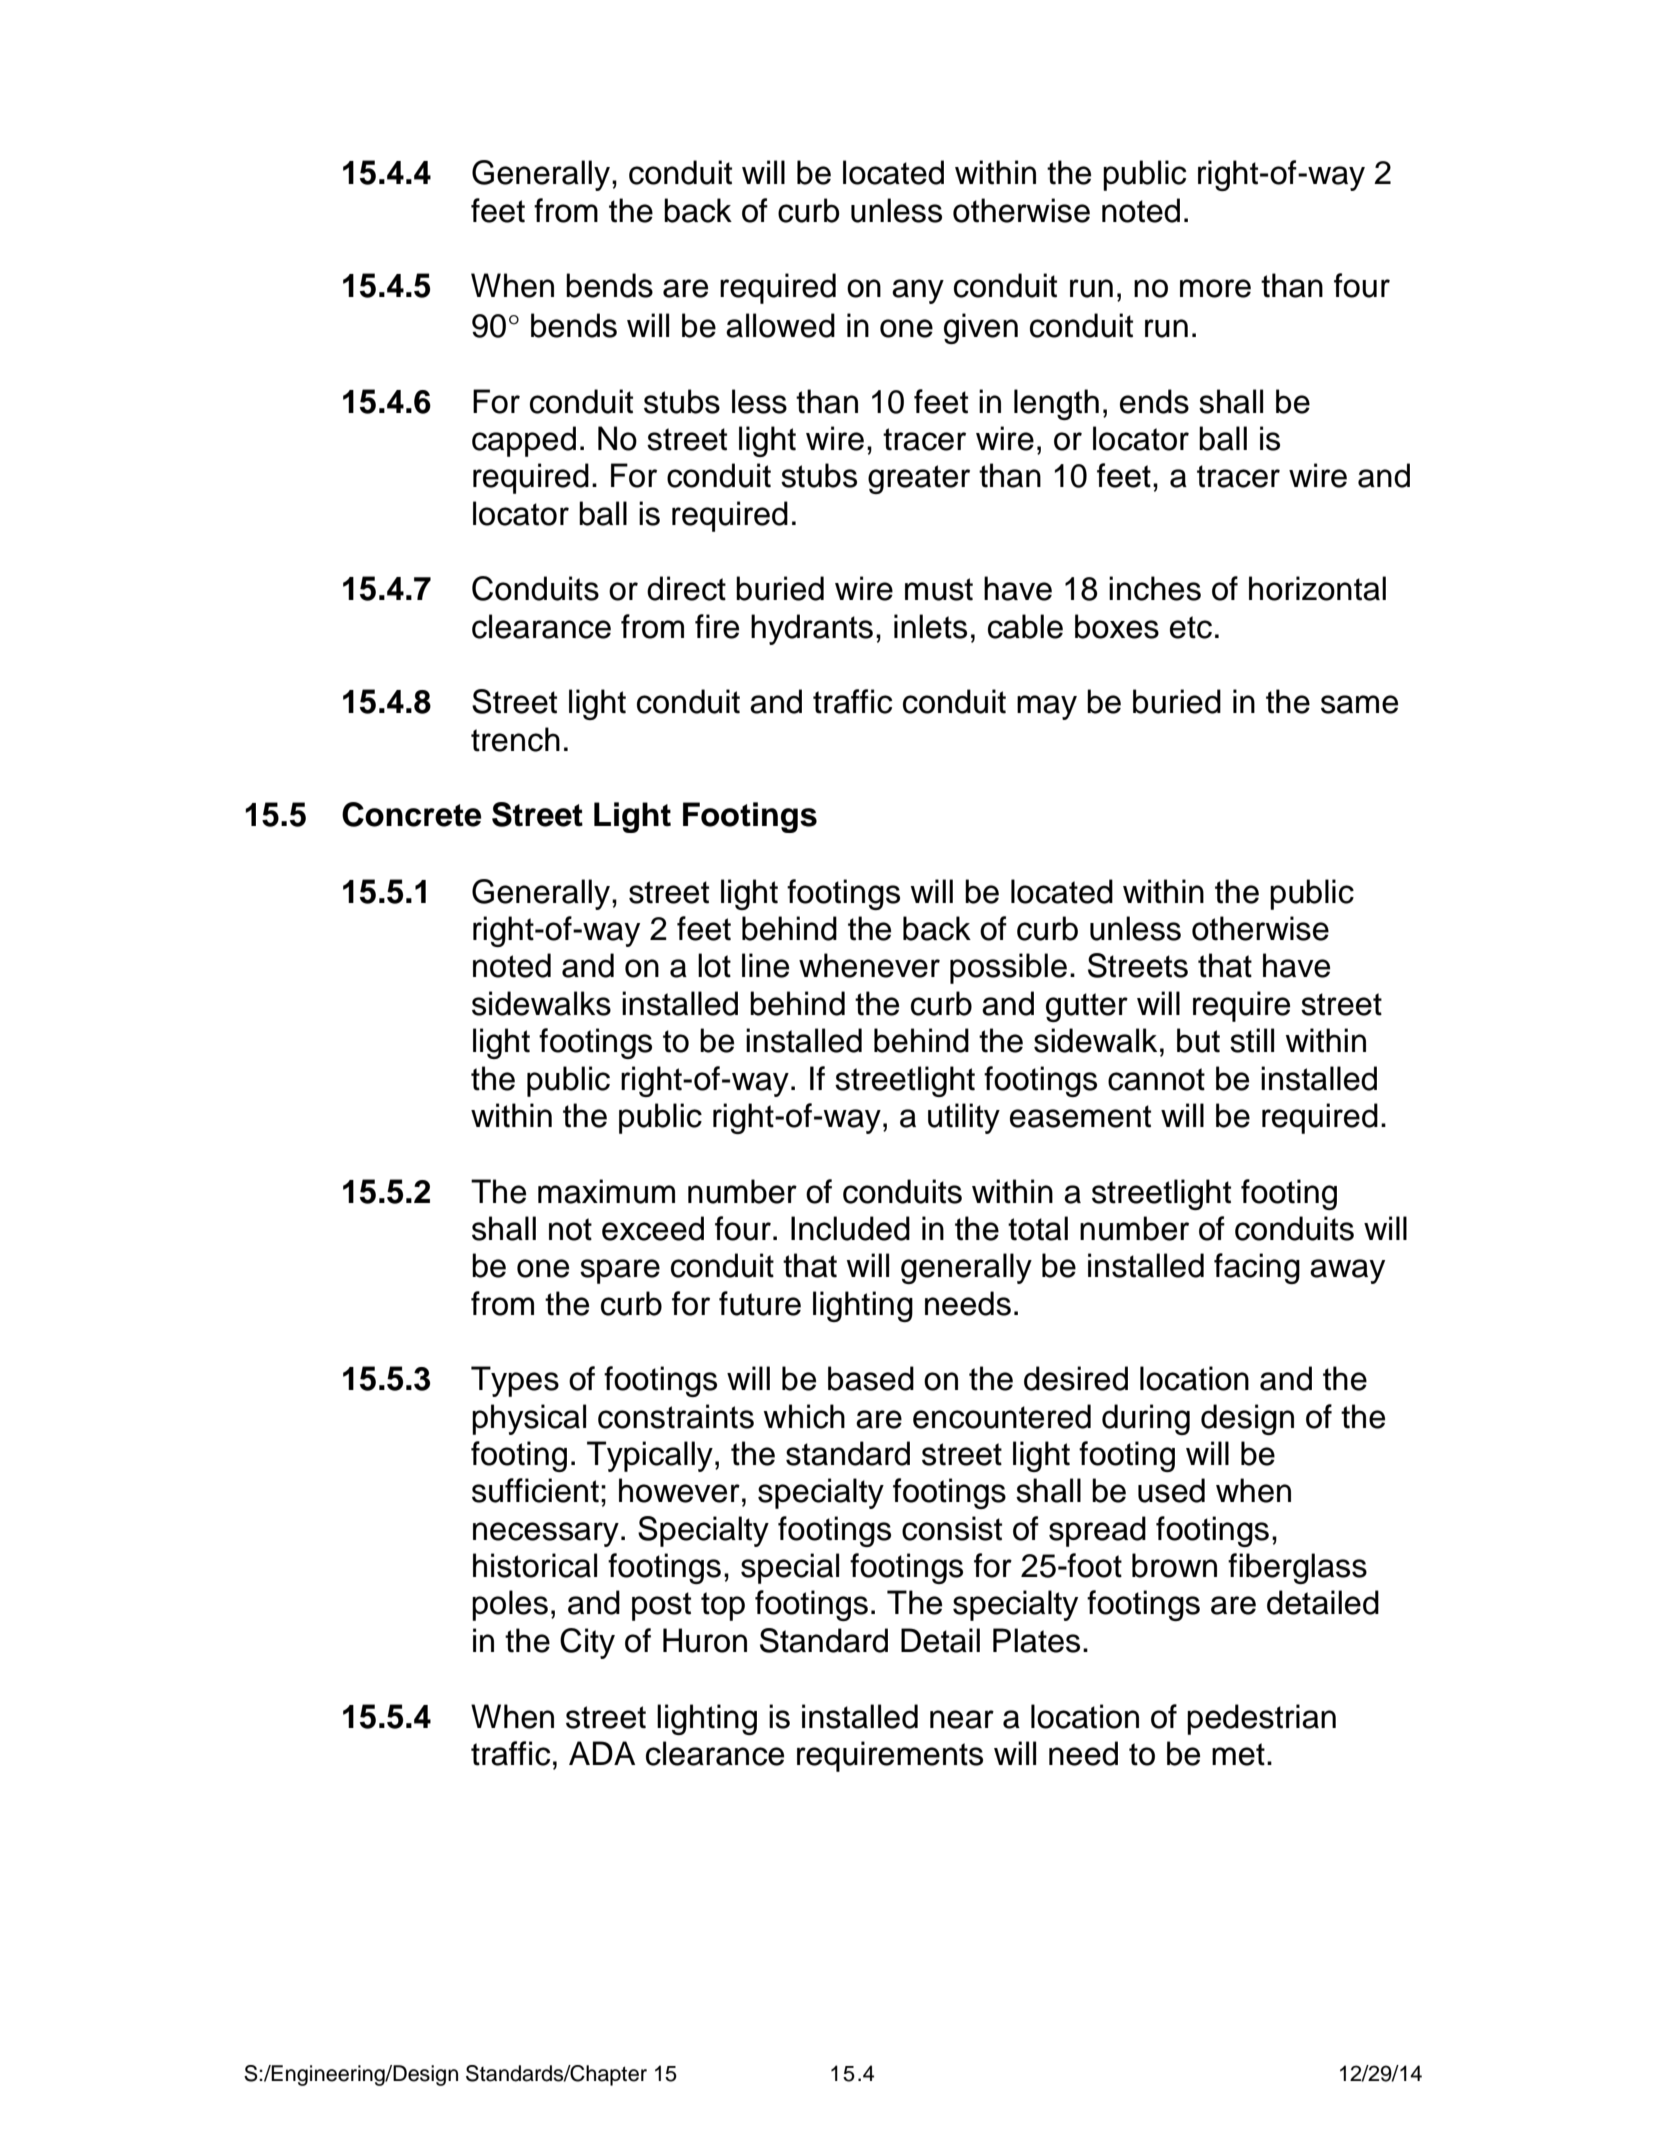 The image size is (1657, 2144). What do you see at coordinates (515, 739) in the image?
I see `trench` at bounding box center [515, 739].
